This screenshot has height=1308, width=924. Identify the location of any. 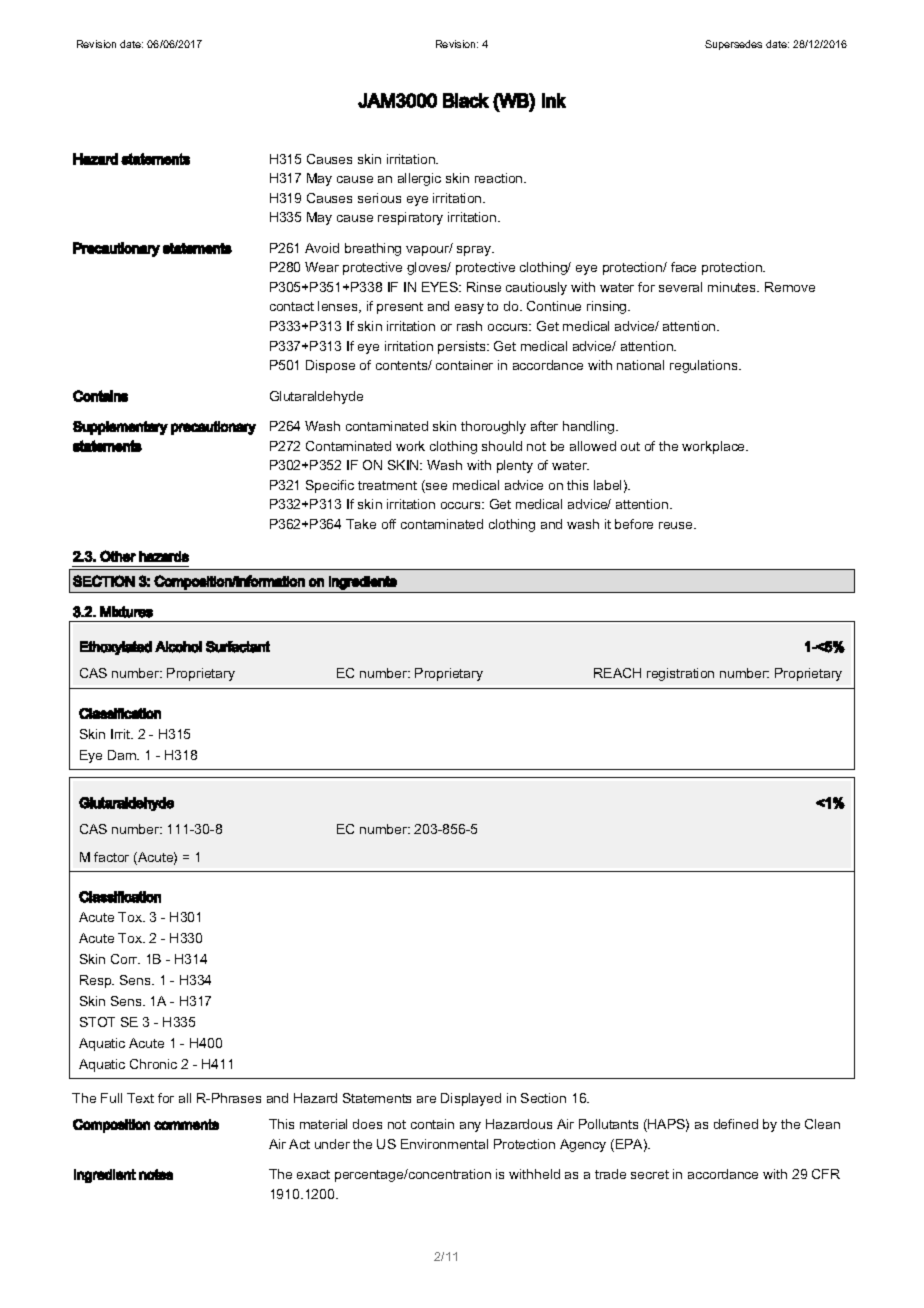
(470, 1127).
